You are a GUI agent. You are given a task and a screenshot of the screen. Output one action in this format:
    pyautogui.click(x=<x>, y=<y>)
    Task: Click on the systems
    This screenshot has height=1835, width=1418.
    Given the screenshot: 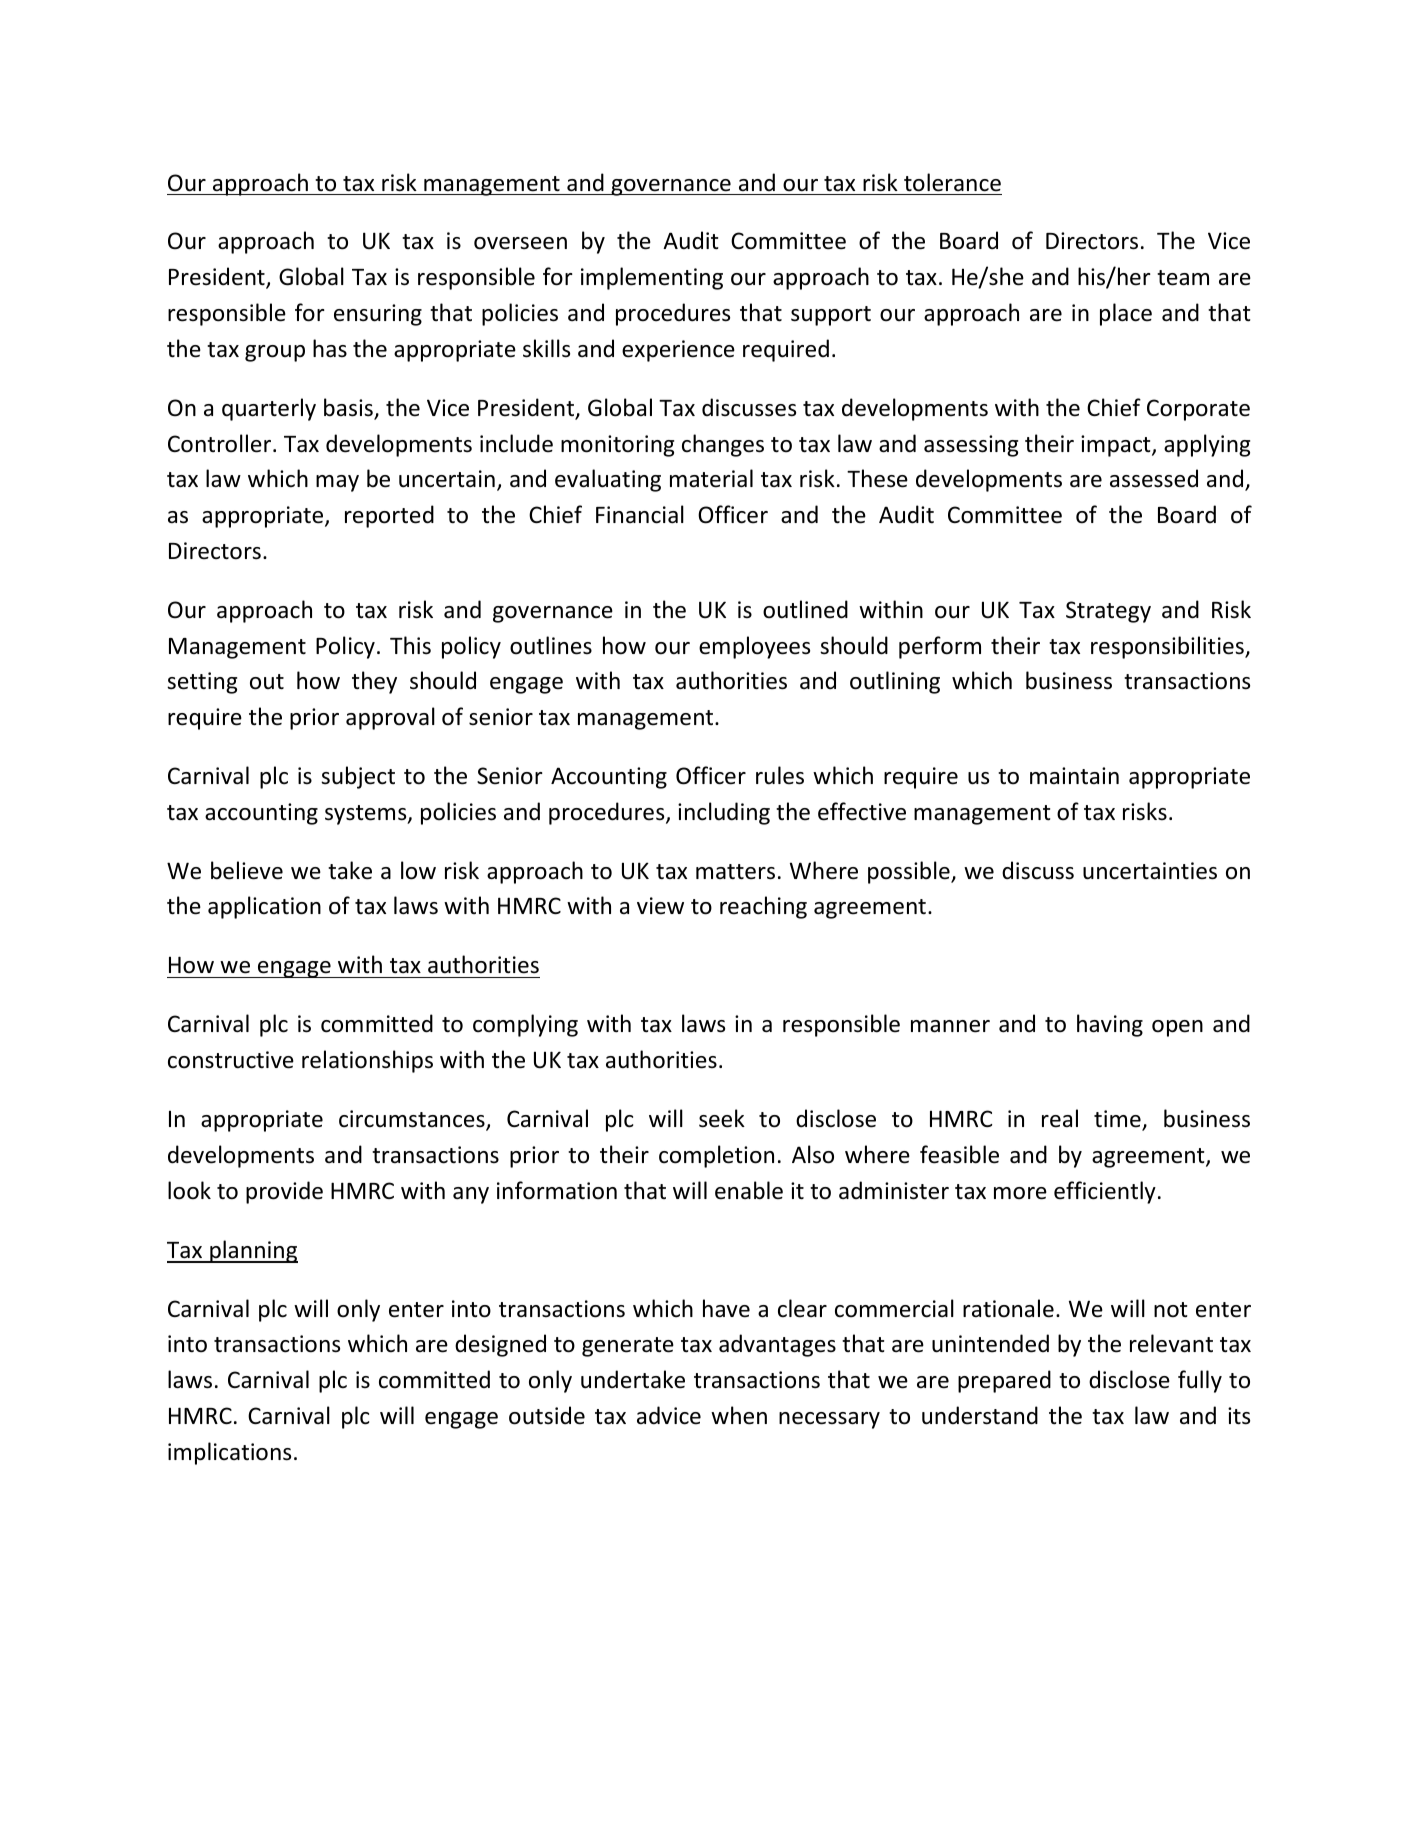 What is the action you would take?
    pyautogui.click(x=367, y=815)
